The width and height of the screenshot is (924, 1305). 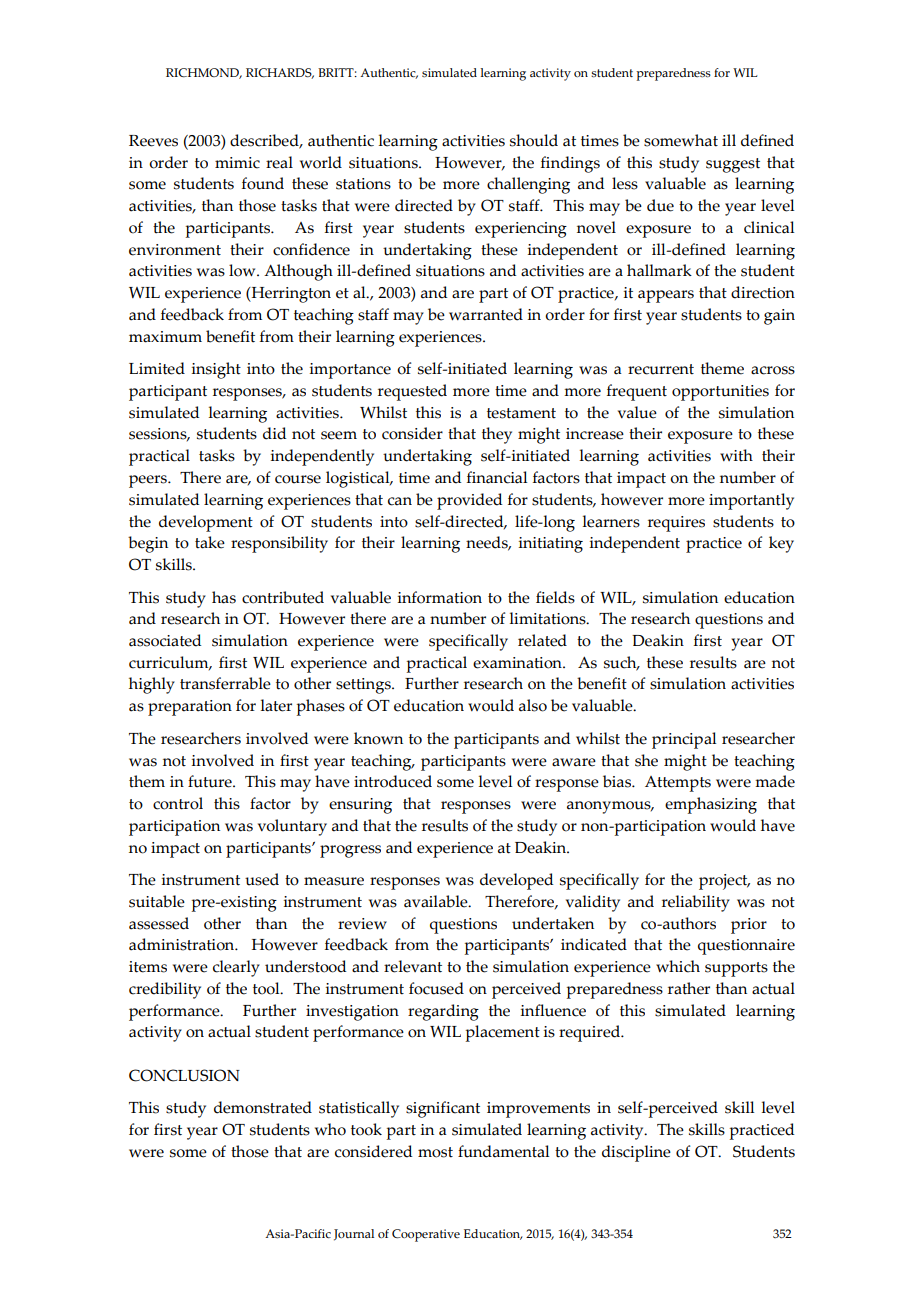 I want to click on suggest, so click(x=733, y=165).
